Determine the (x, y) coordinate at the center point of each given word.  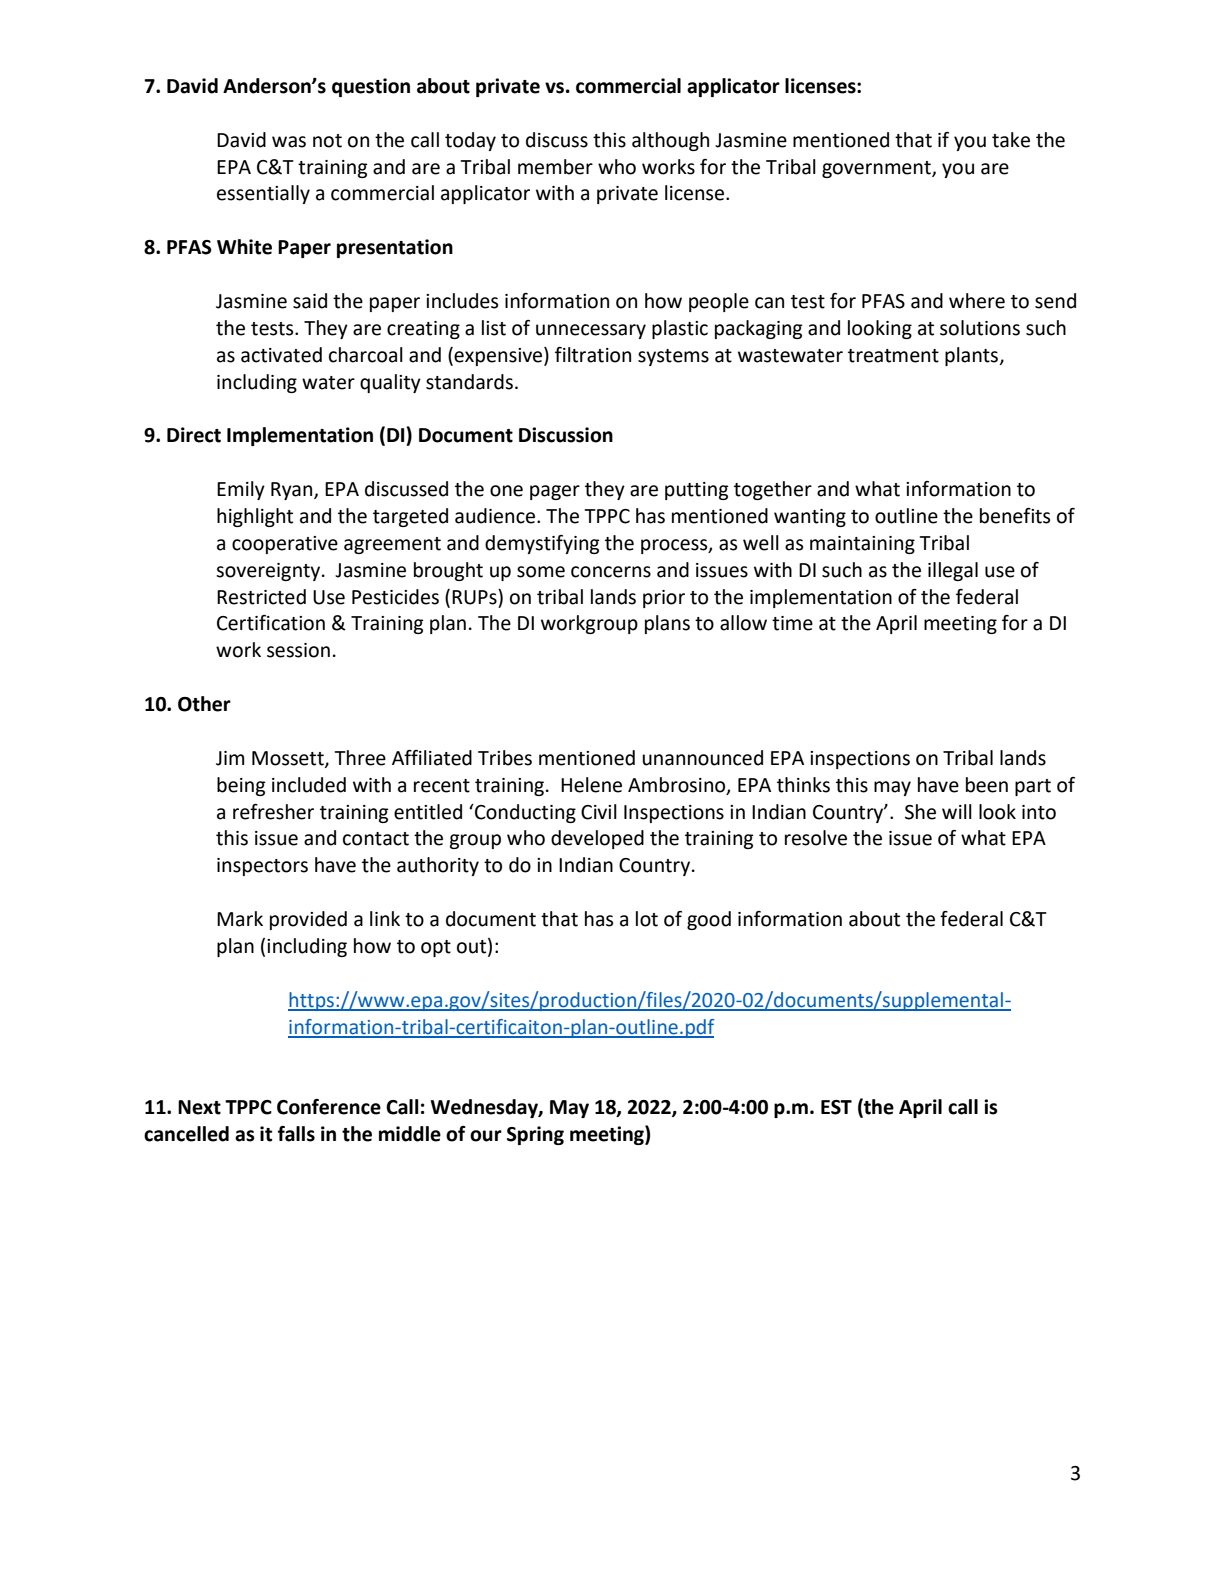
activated (281, 355)
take (1011, 140)
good (709, 920)
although (670, 141)
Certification (271, 623)
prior (664, 599)
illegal (953, 571)
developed (597, 839)
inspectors (262, 867)
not (327, 141)
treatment (893, 356)
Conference (329, 1107)
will (957, 811)
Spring (535, 1135)
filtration (593, 355)
